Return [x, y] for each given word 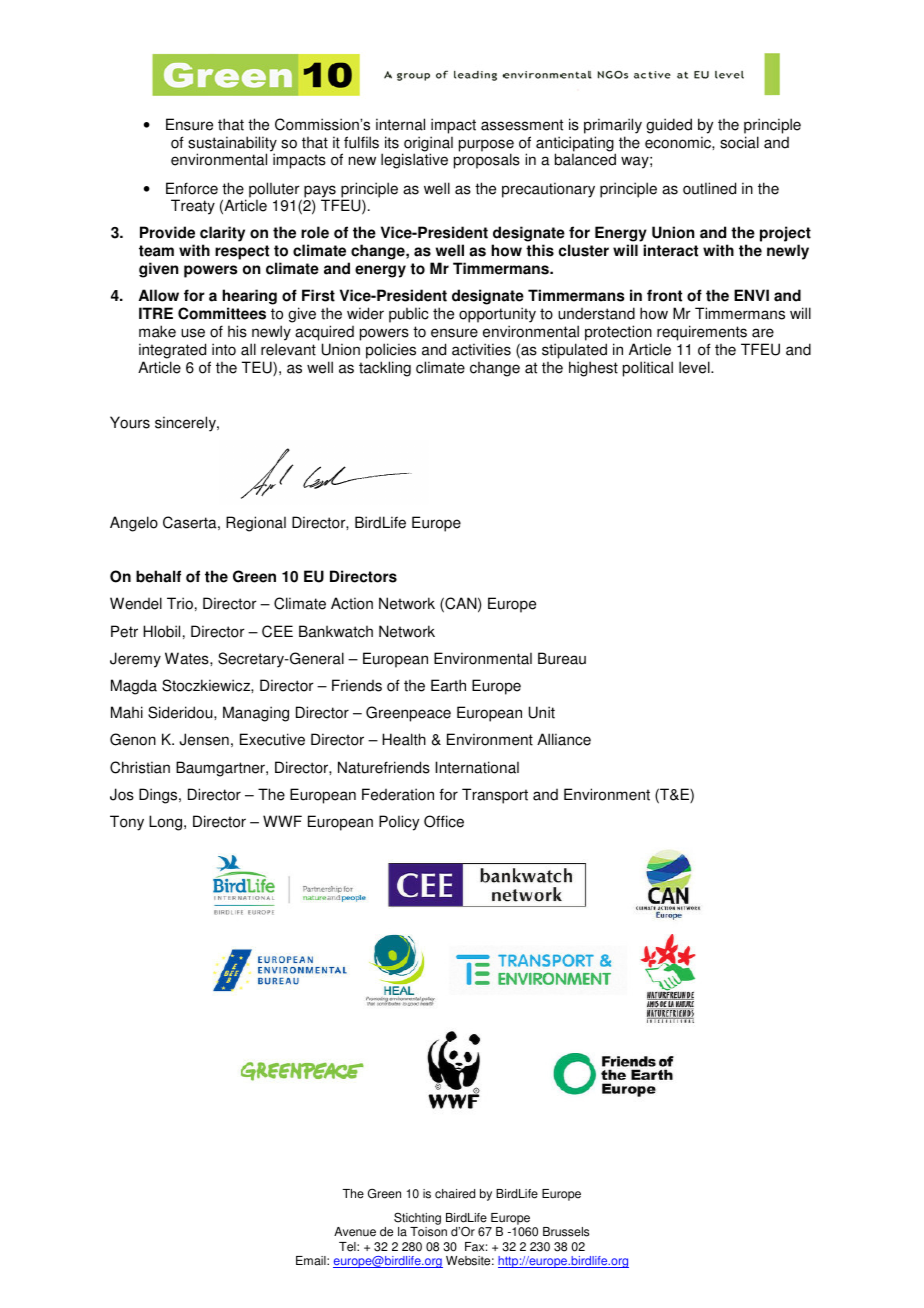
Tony [127, 823]
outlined [709, 188]
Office [444, 821]
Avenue [355, 1232]
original [427, 145]
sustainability [232, 145]
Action [352, 603]
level [695, 367]
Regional [256, 524]
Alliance [564, 739]
